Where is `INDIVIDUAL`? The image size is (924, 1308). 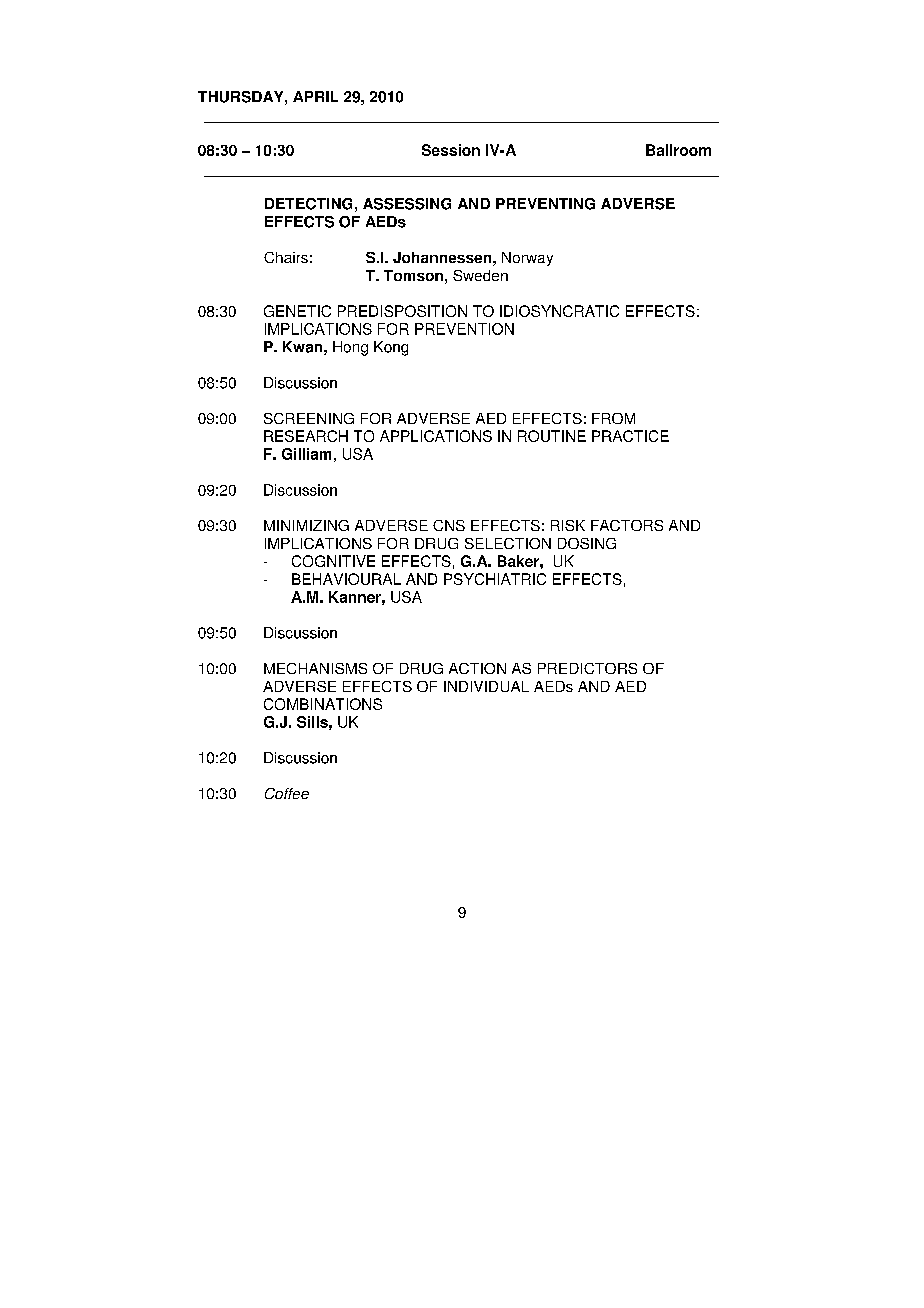 INDIVIDUAL is located at coordinates (486, 686).
